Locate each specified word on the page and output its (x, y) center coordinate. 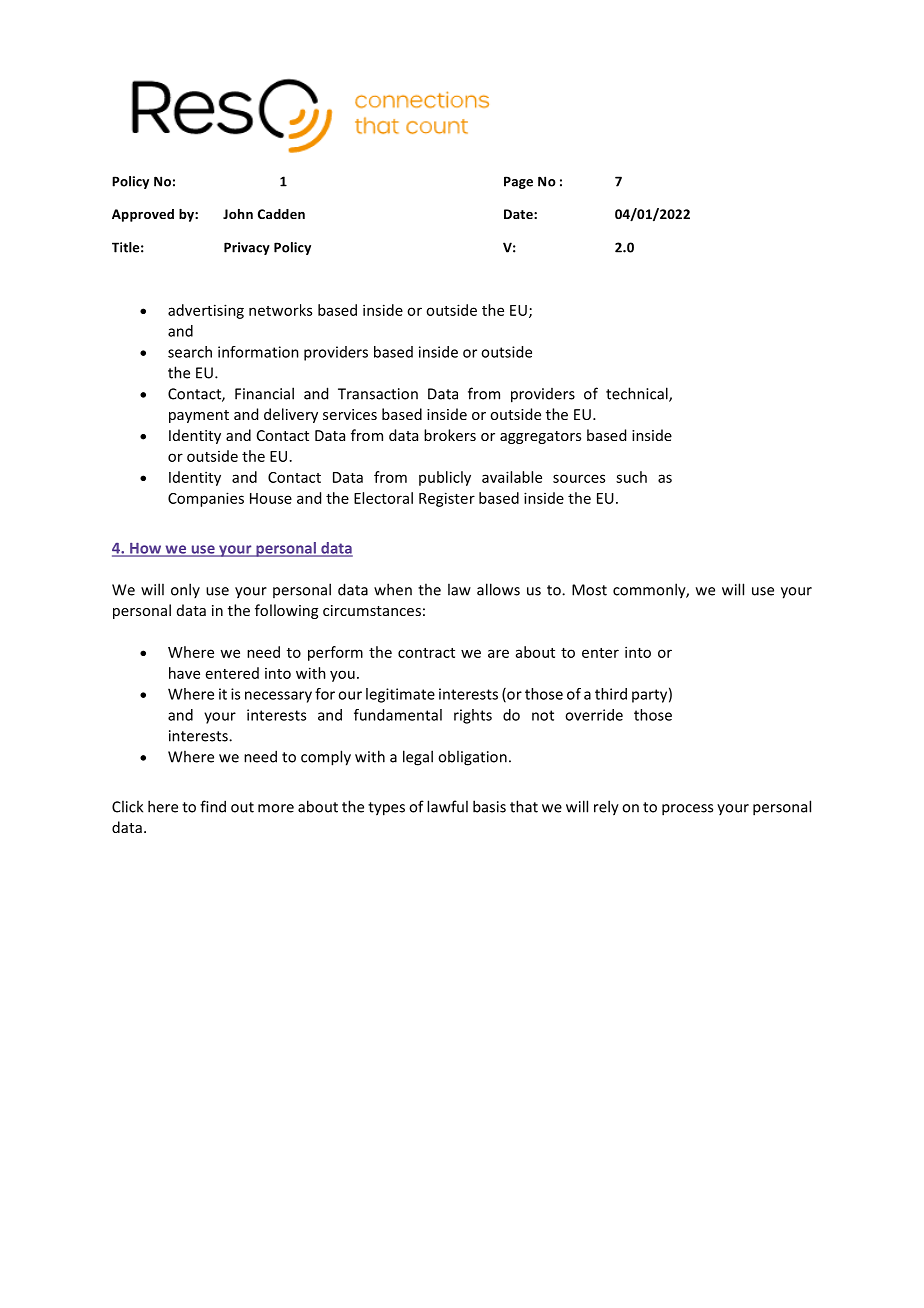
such (631, 477)
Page (518, 182)
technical (638, 394)
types (386, 809)
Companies (206, 499)
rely (606, 808)
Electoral (383, 498)
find (213, 806)
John (238, 214)
